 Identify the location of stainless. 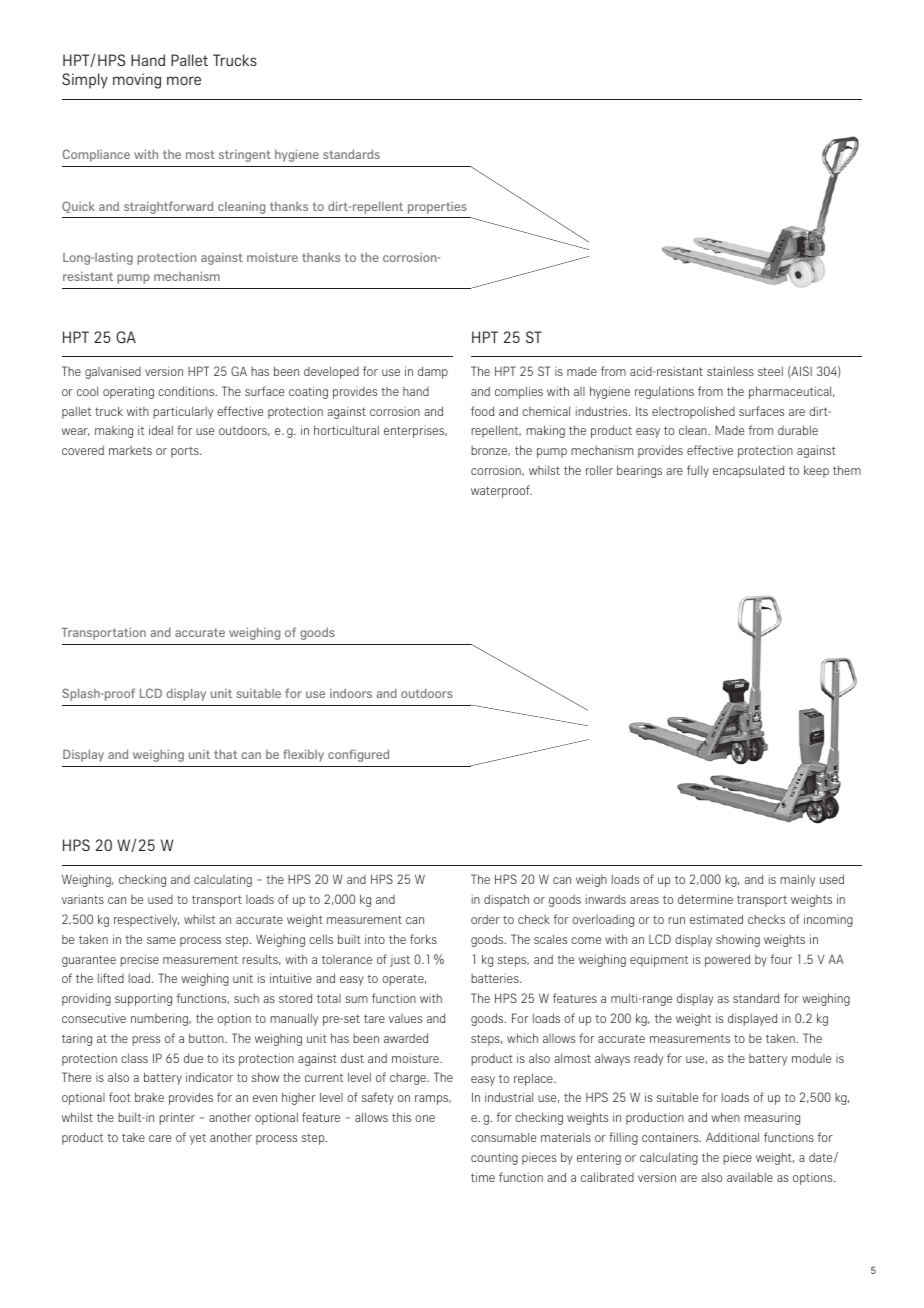
(730, 371).
